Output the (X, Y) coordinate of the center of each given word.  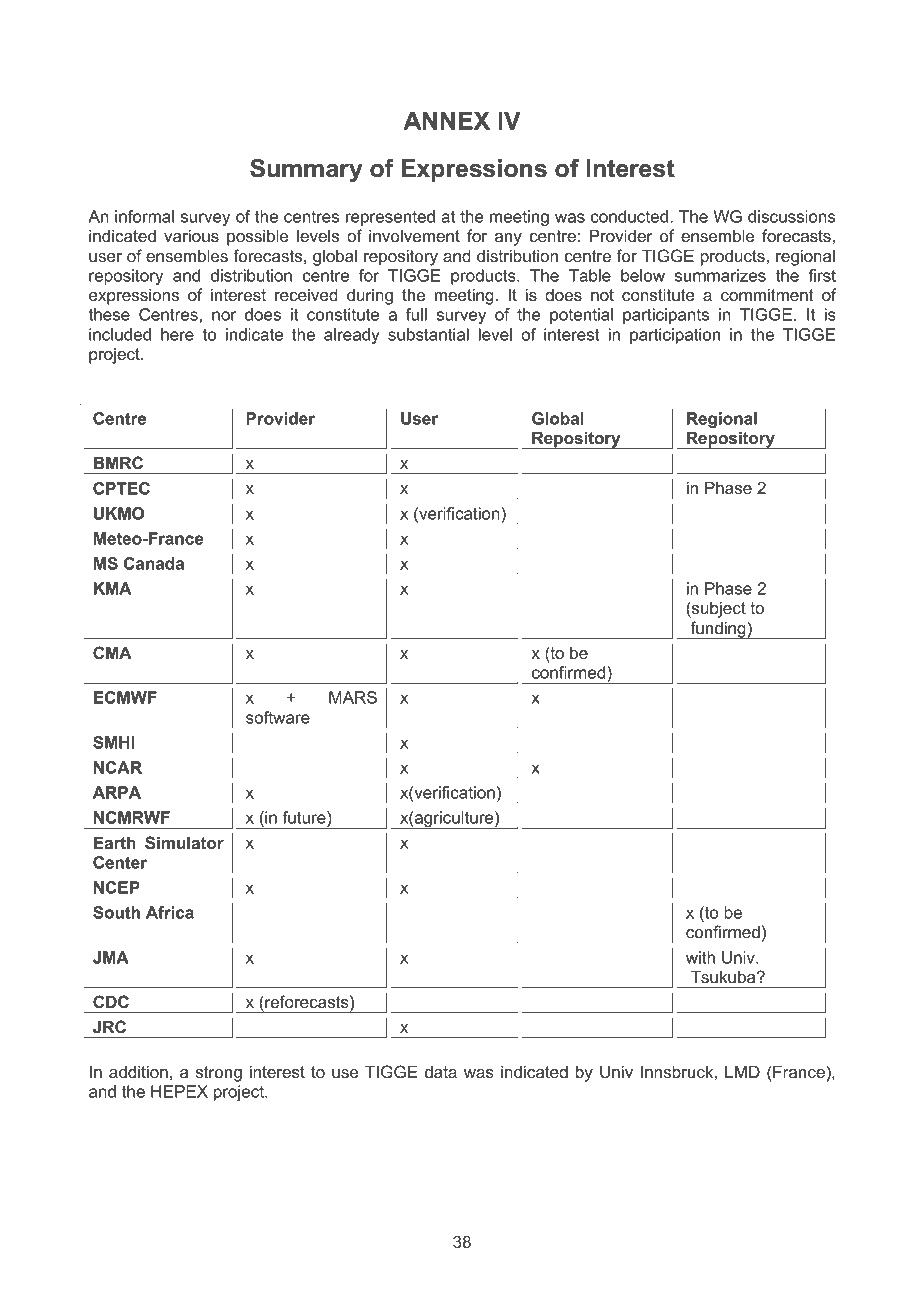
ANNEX (446, 120)
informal (144, 216)
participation (675, 336)
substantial (428, 334)
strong (219, 1074)
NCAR (118, 767)
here (177, 334)
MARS (353, 697)
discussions (791, 216)
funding (718, 630)
